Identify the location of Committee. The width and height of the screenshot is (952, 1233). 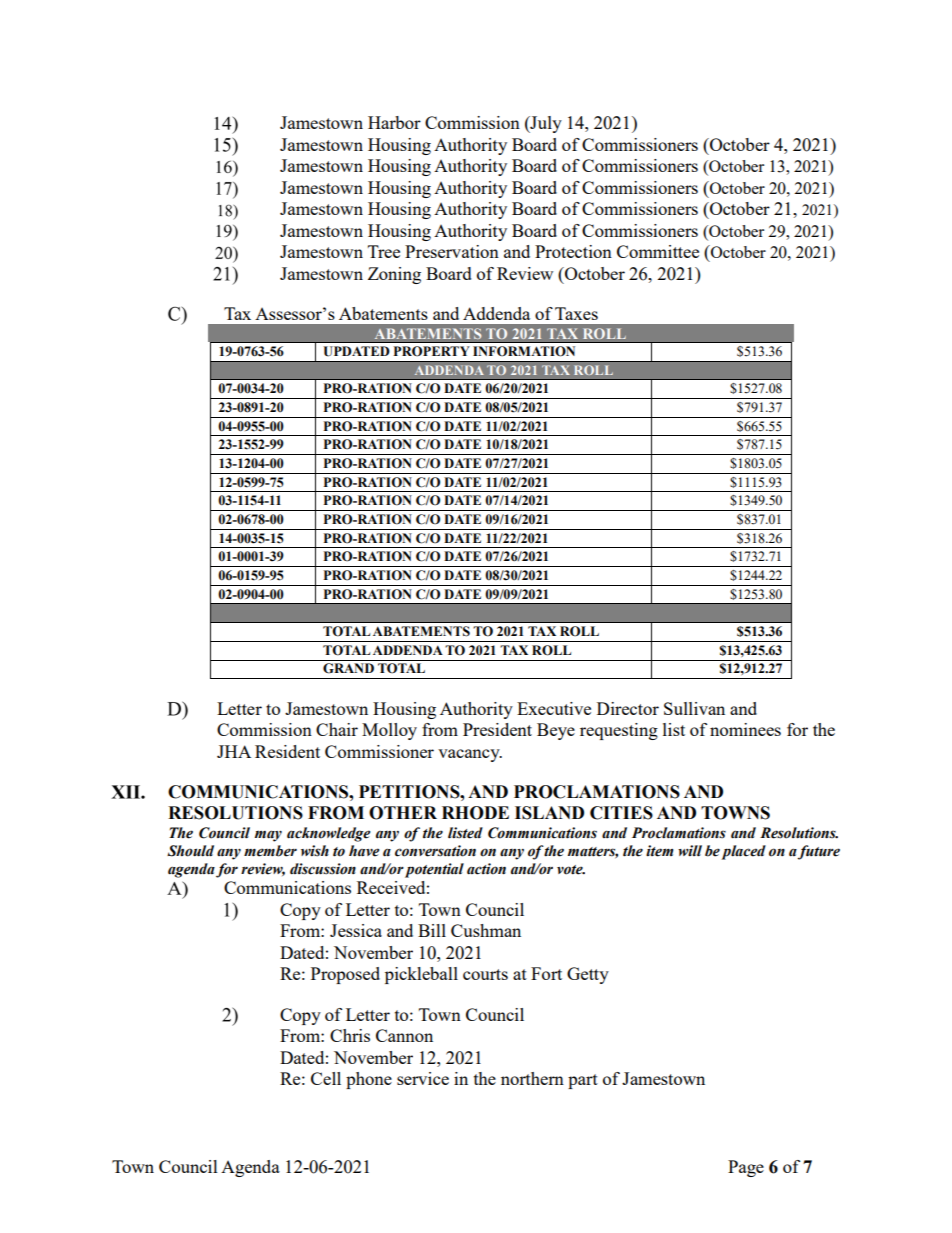
(658, 251).
